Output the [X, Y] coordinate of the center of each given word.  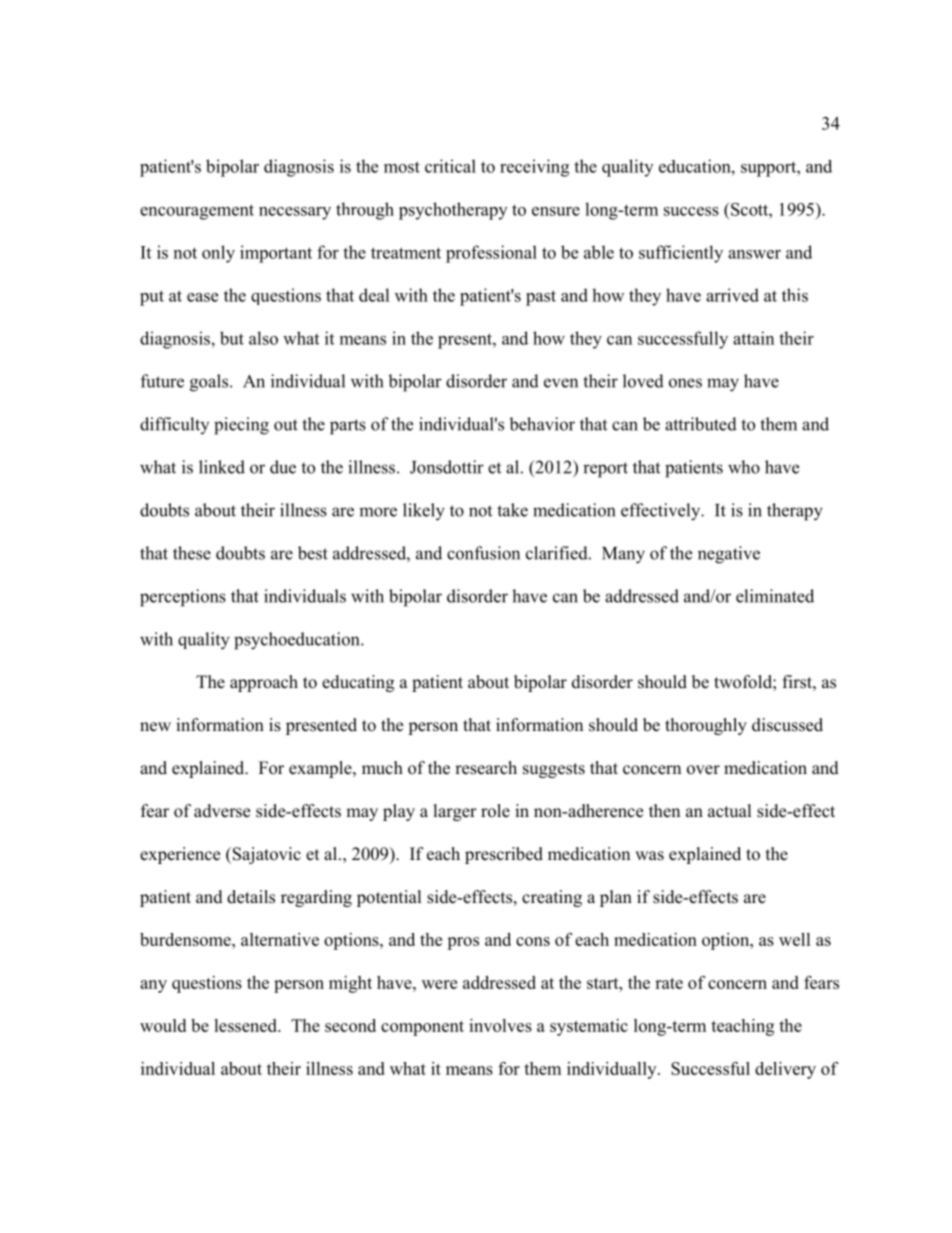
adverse [222, 811]
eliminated [775, 596]
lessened [246, 1025]
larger [455, 812]
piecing [241, 426]
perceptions [183, 598]
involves [500, 1025]
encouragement [197, 212]
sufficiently [681, 254]
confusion [483, 553]
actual [730, 811]
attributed [701, 424]
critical [450, 166]
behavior [542, 424]
